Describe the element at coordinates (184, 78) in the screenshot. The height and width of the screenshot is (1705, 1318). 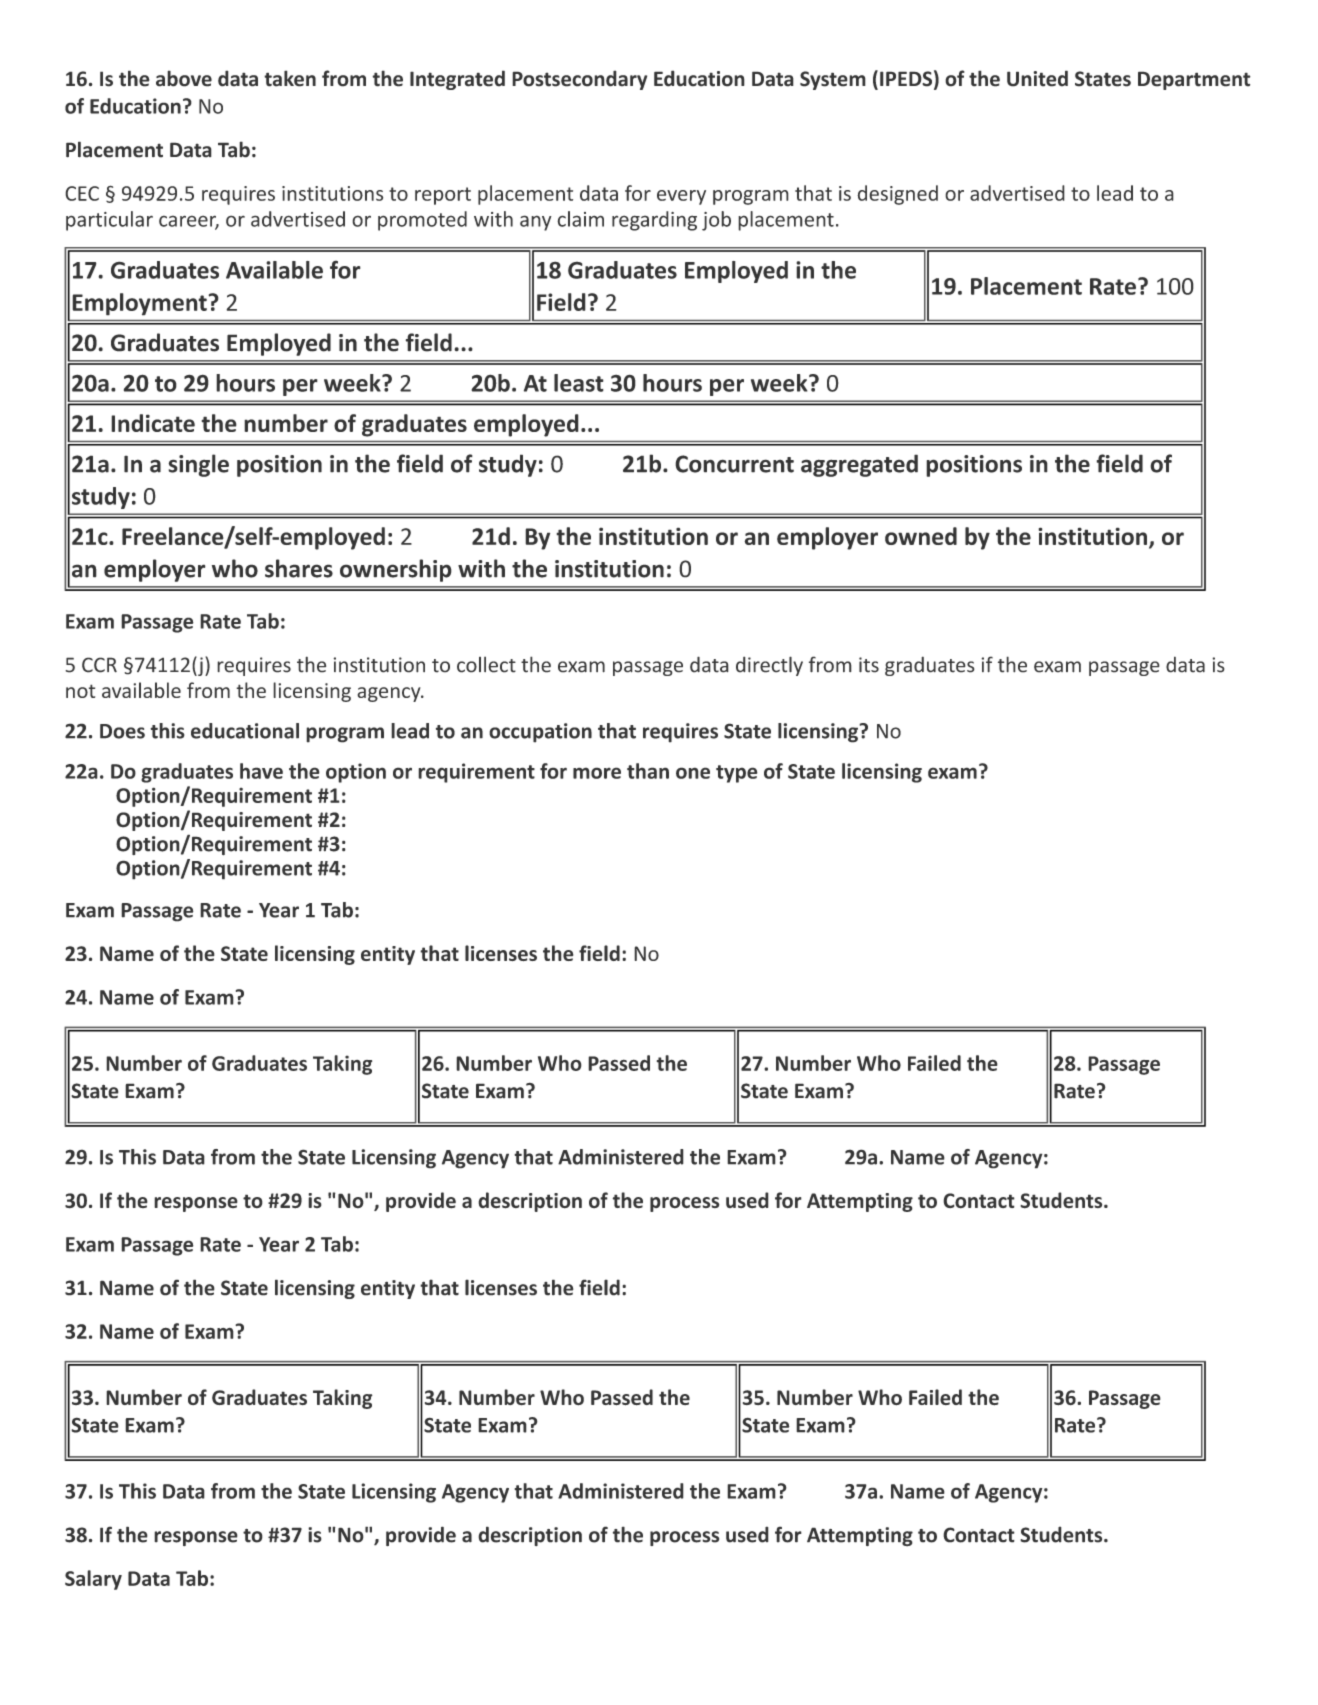
I see `above` at that location.
